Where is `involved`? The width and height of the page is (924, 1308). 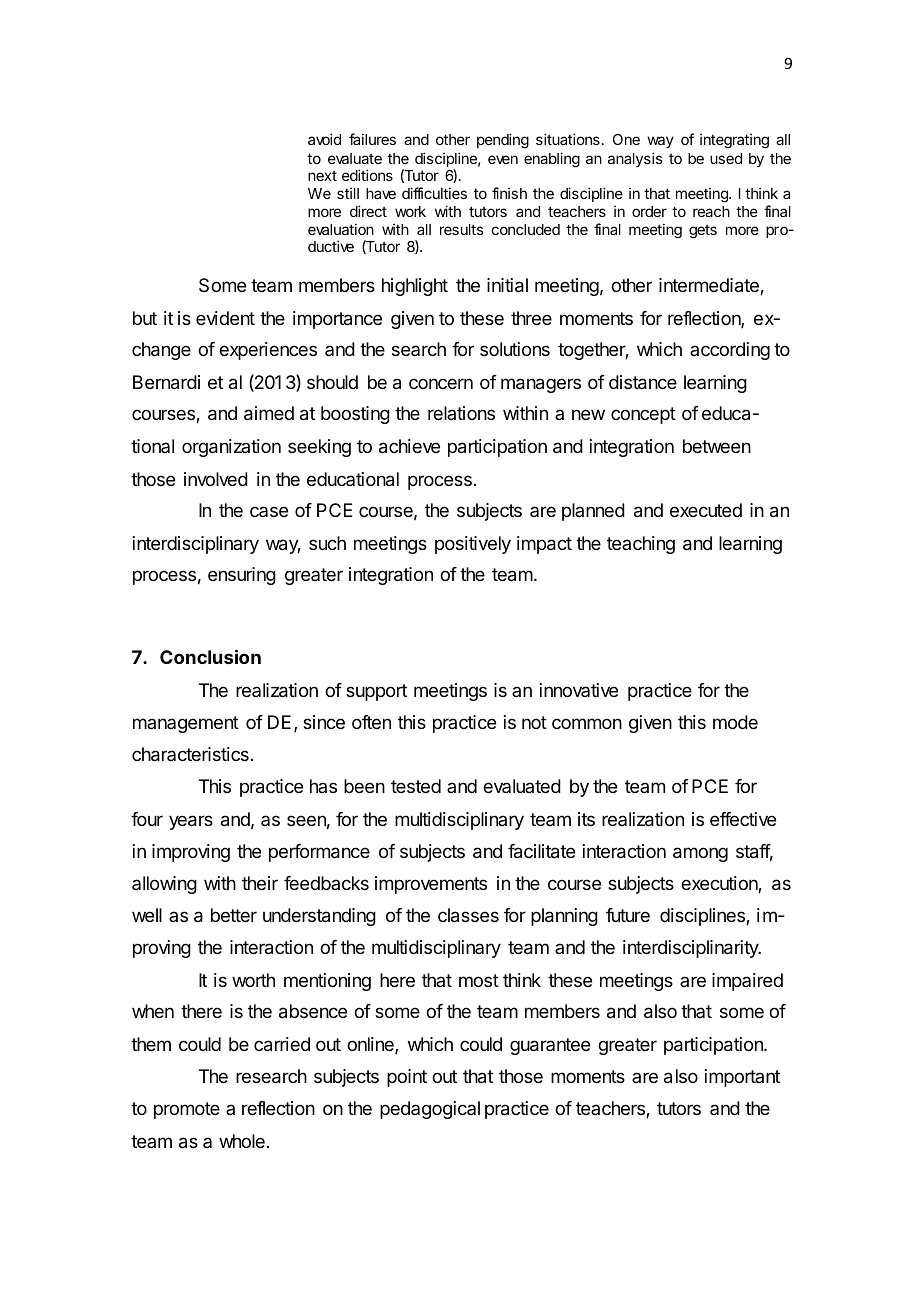 involved is located at coordinates (216, 479).
